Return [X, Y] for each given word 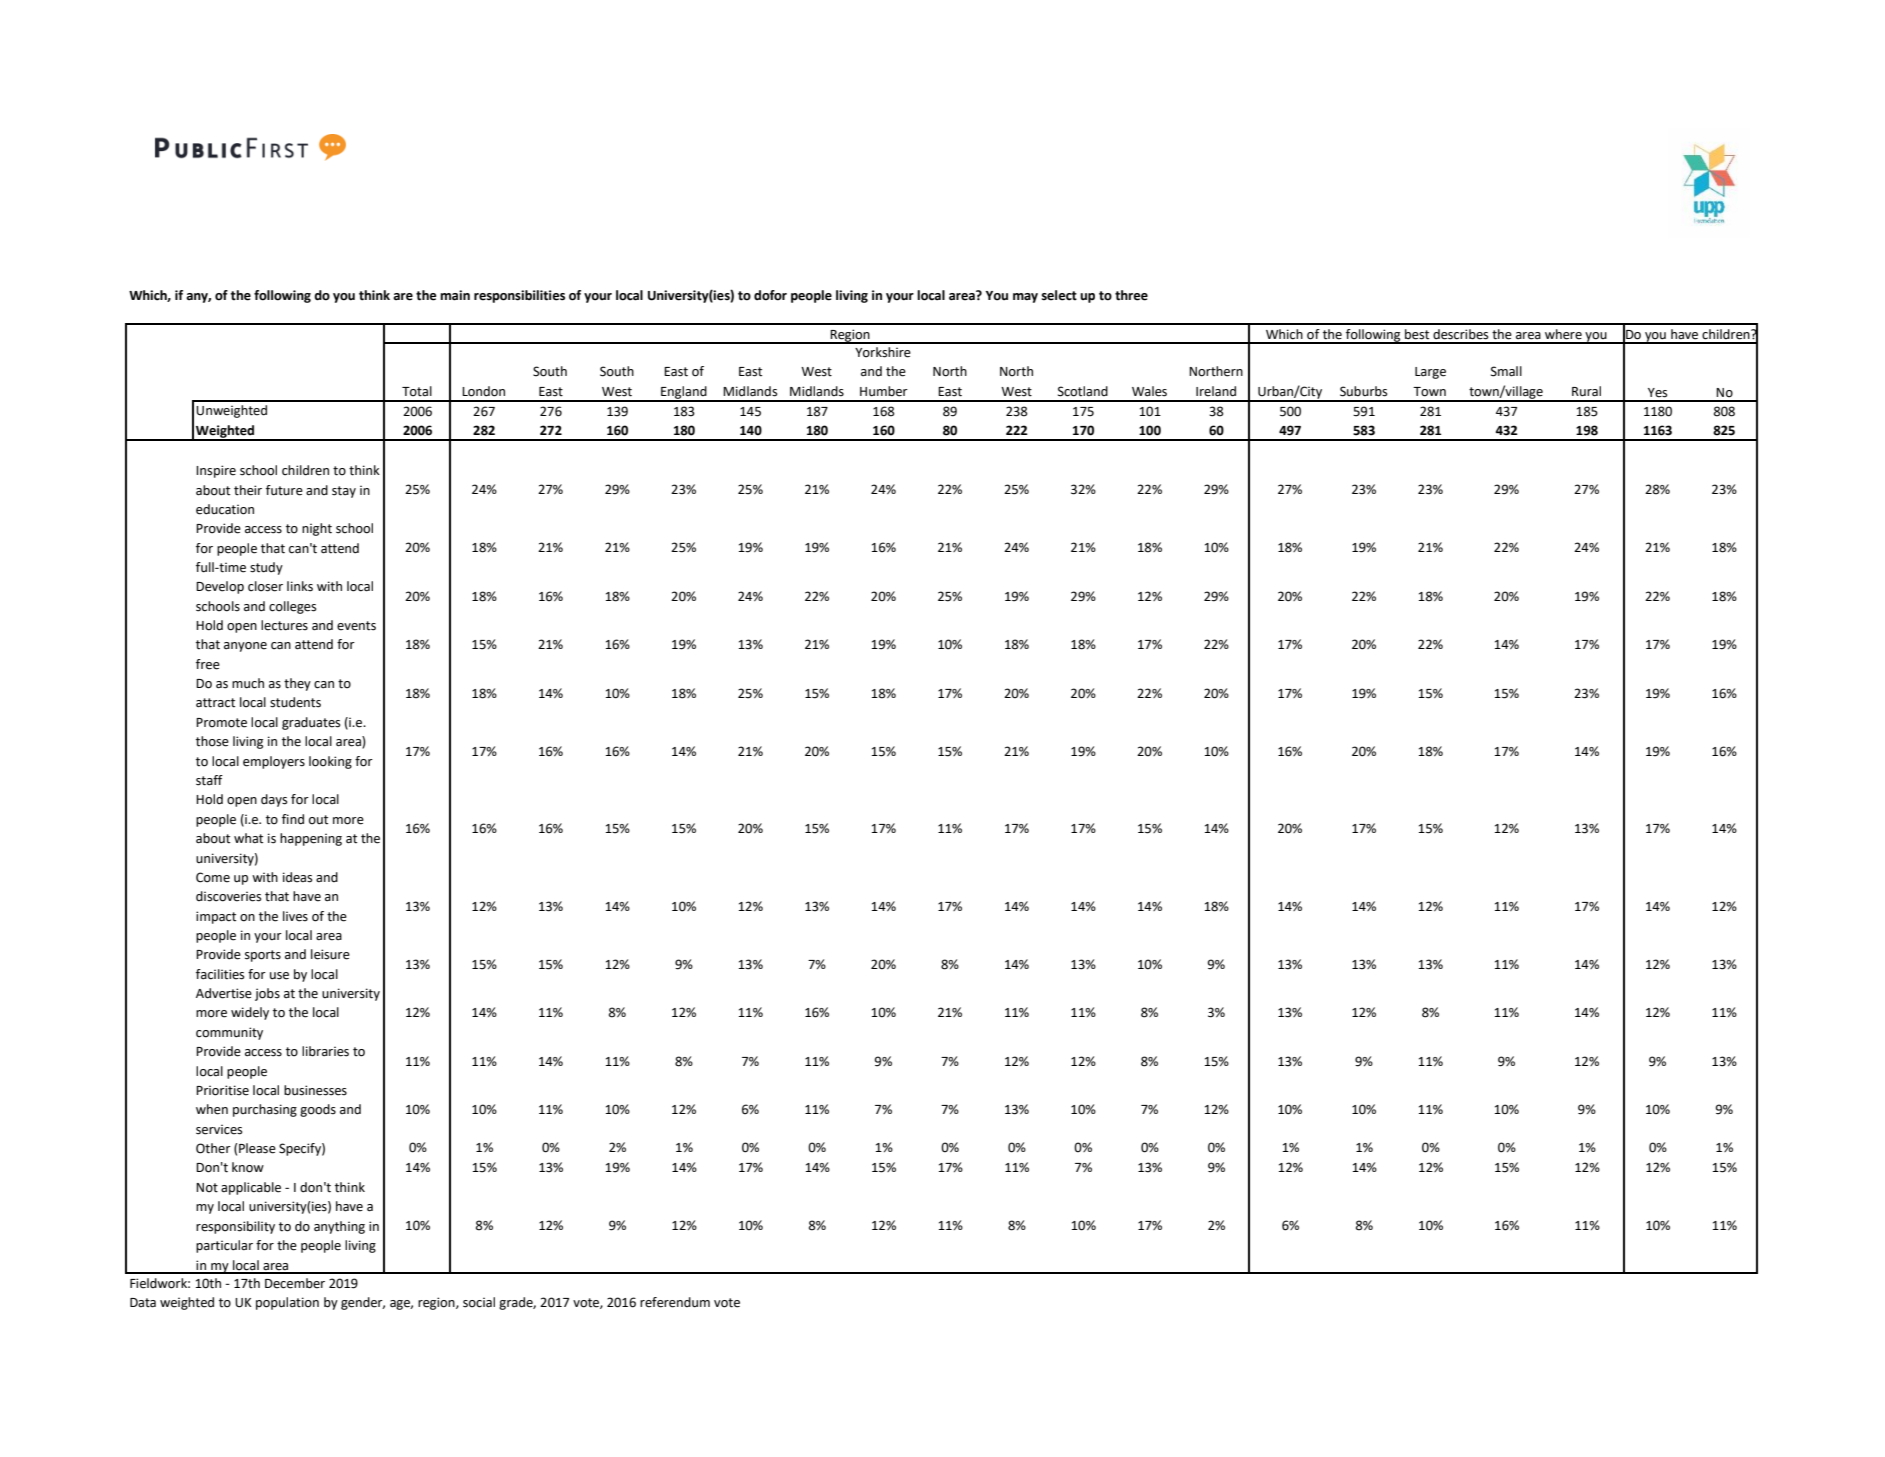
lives [295, 916]
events [356, 626]
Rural [1586, 391]
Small [1506, 371]
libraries [325, 1051]
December [295, 1283]
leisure [330, 954]
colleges [292, 607]
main [455, 295]
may [1025, 298]
